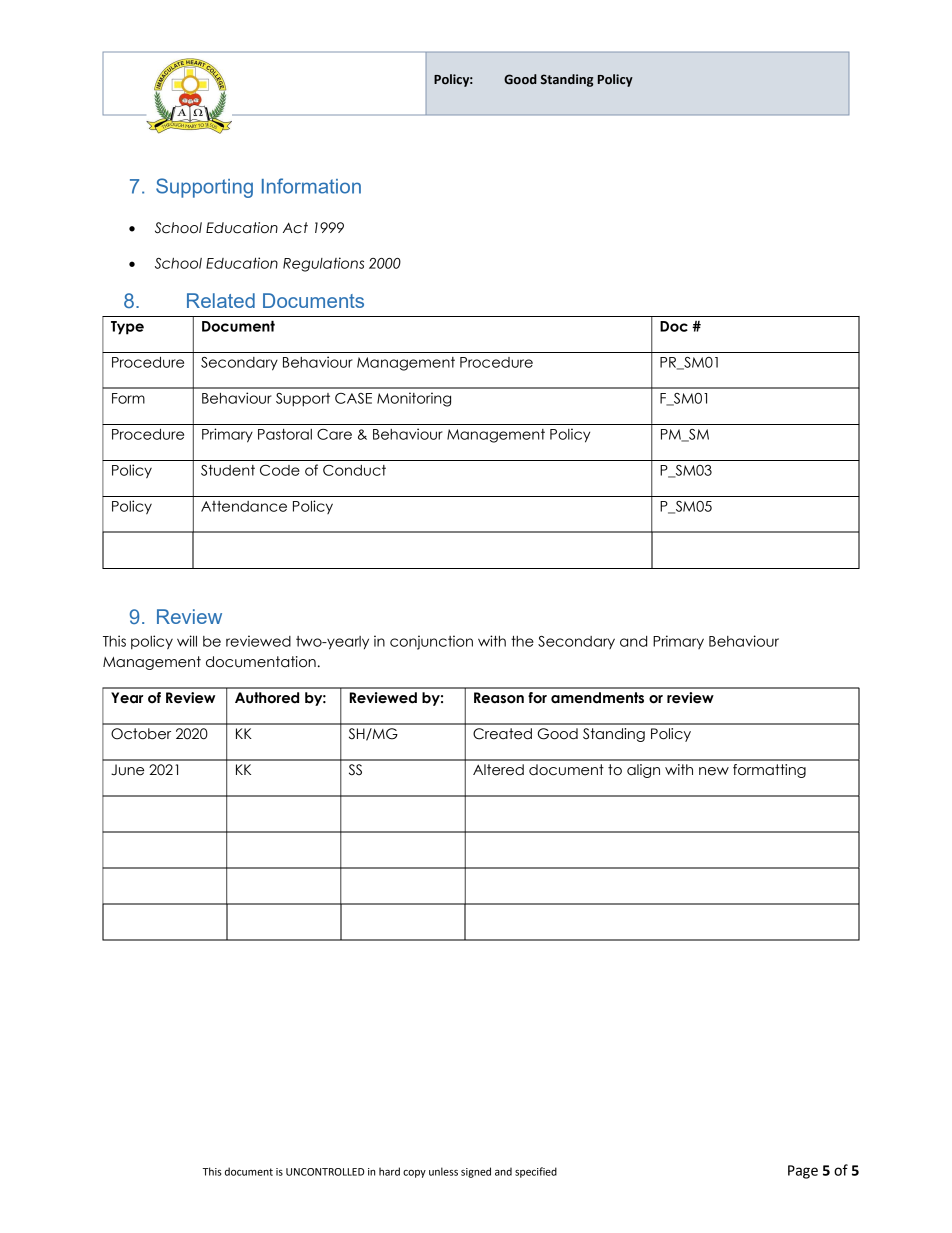  I want to click on Regulations, so click(323, 264).
